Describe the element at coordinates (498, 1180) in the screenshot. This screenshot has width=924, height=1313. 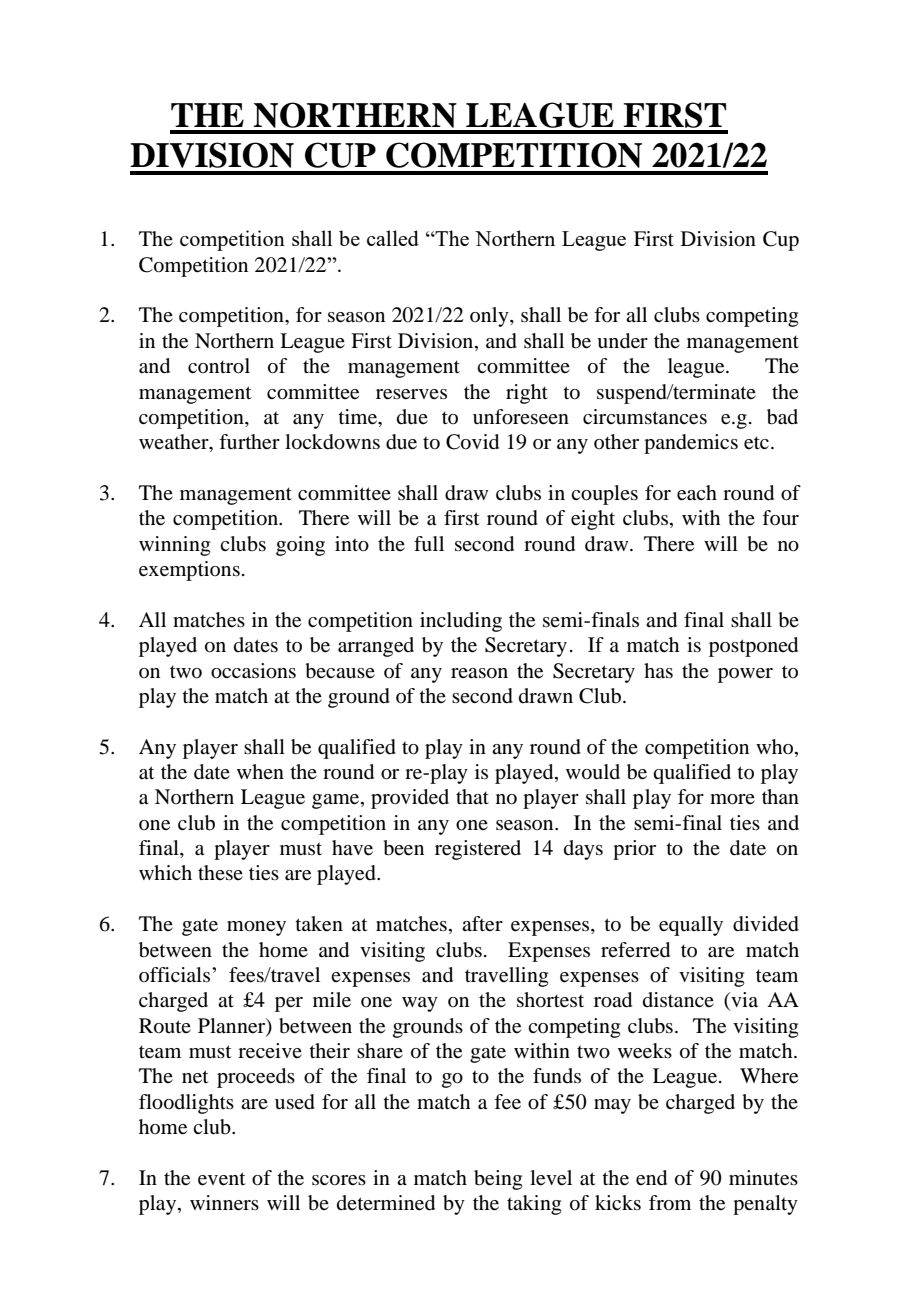
I see `being` at that location.
